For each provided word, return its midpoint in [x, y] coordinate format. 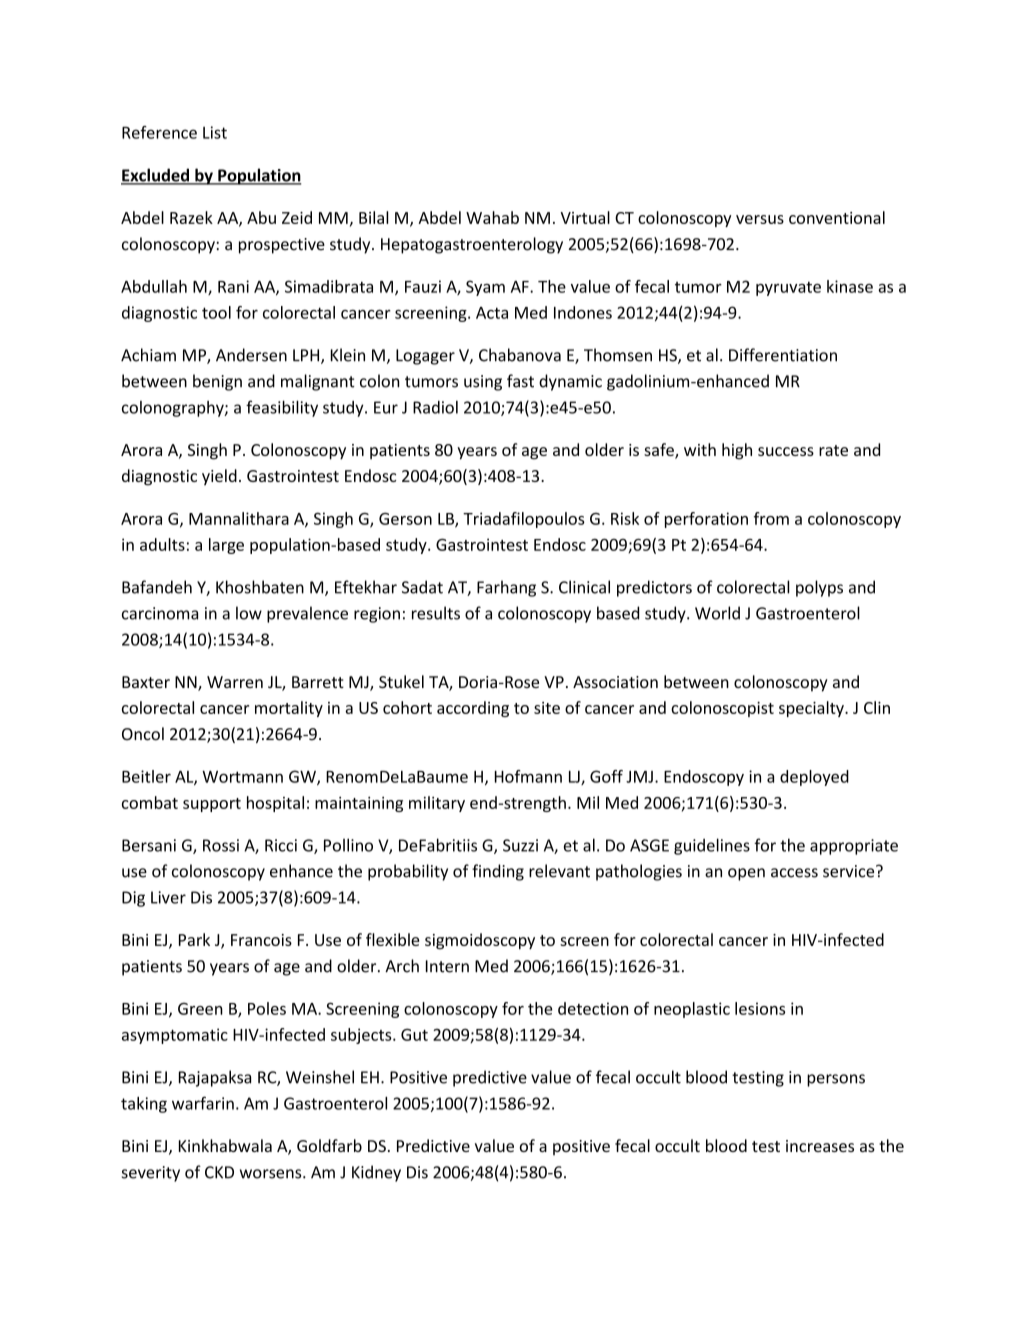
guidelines [712, 846]
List [215, 132]
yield [219, 477]
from [771, 518]
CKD [219, 1172]
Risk [625, 518]
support [212, 805]
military [437, 804]
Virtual [585, 217]
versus [760, 219]
